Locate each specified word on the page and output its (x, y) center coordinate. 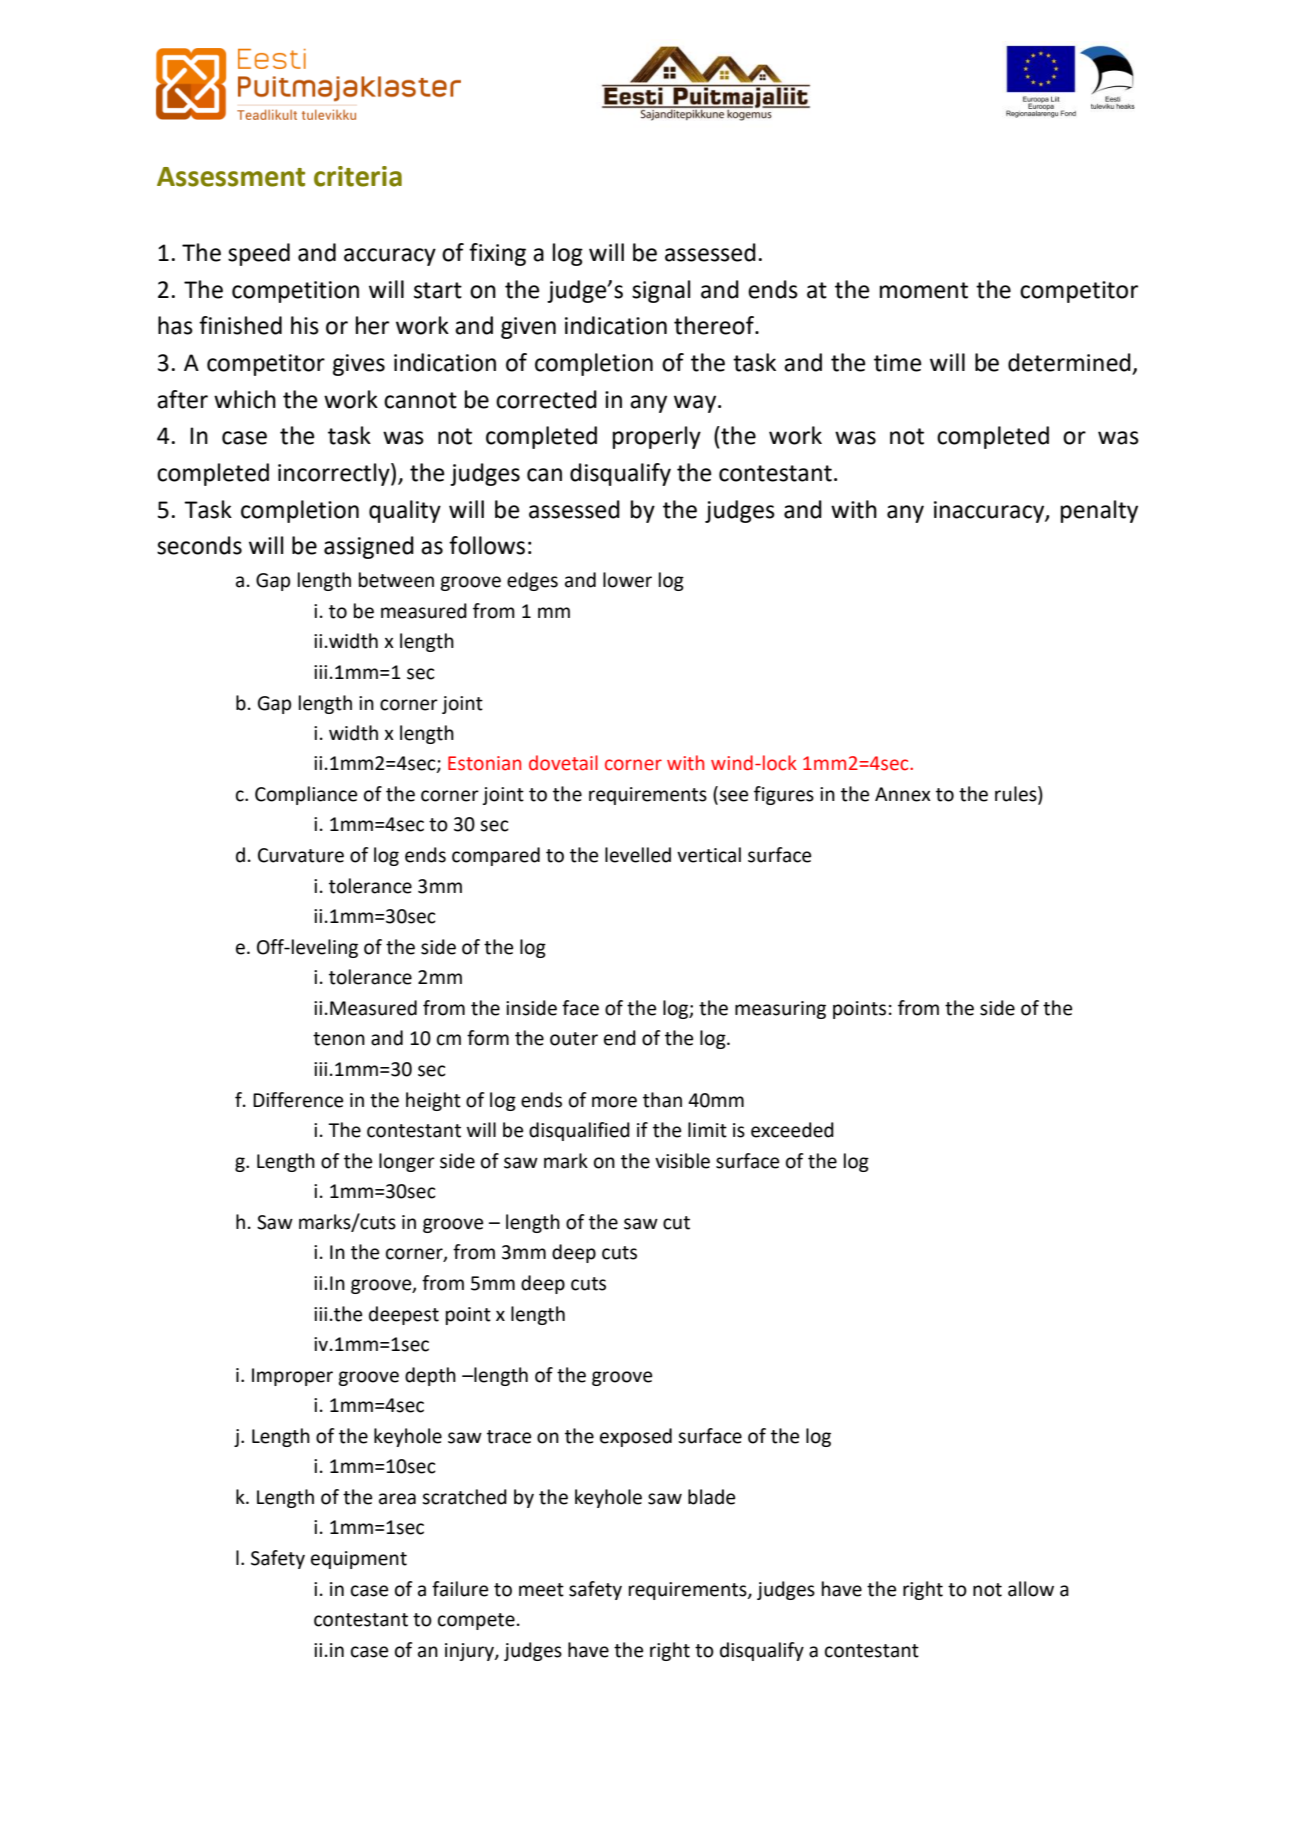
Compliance (306, 795)
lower (627, 580)
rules (1017, 795)
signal (661, 291)
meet (541, 1590)
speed (259, 254)
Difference (298, 1100)
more (614, 1102)
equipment (359, 1560)
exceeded (792, 1130)
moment (924, 290)
